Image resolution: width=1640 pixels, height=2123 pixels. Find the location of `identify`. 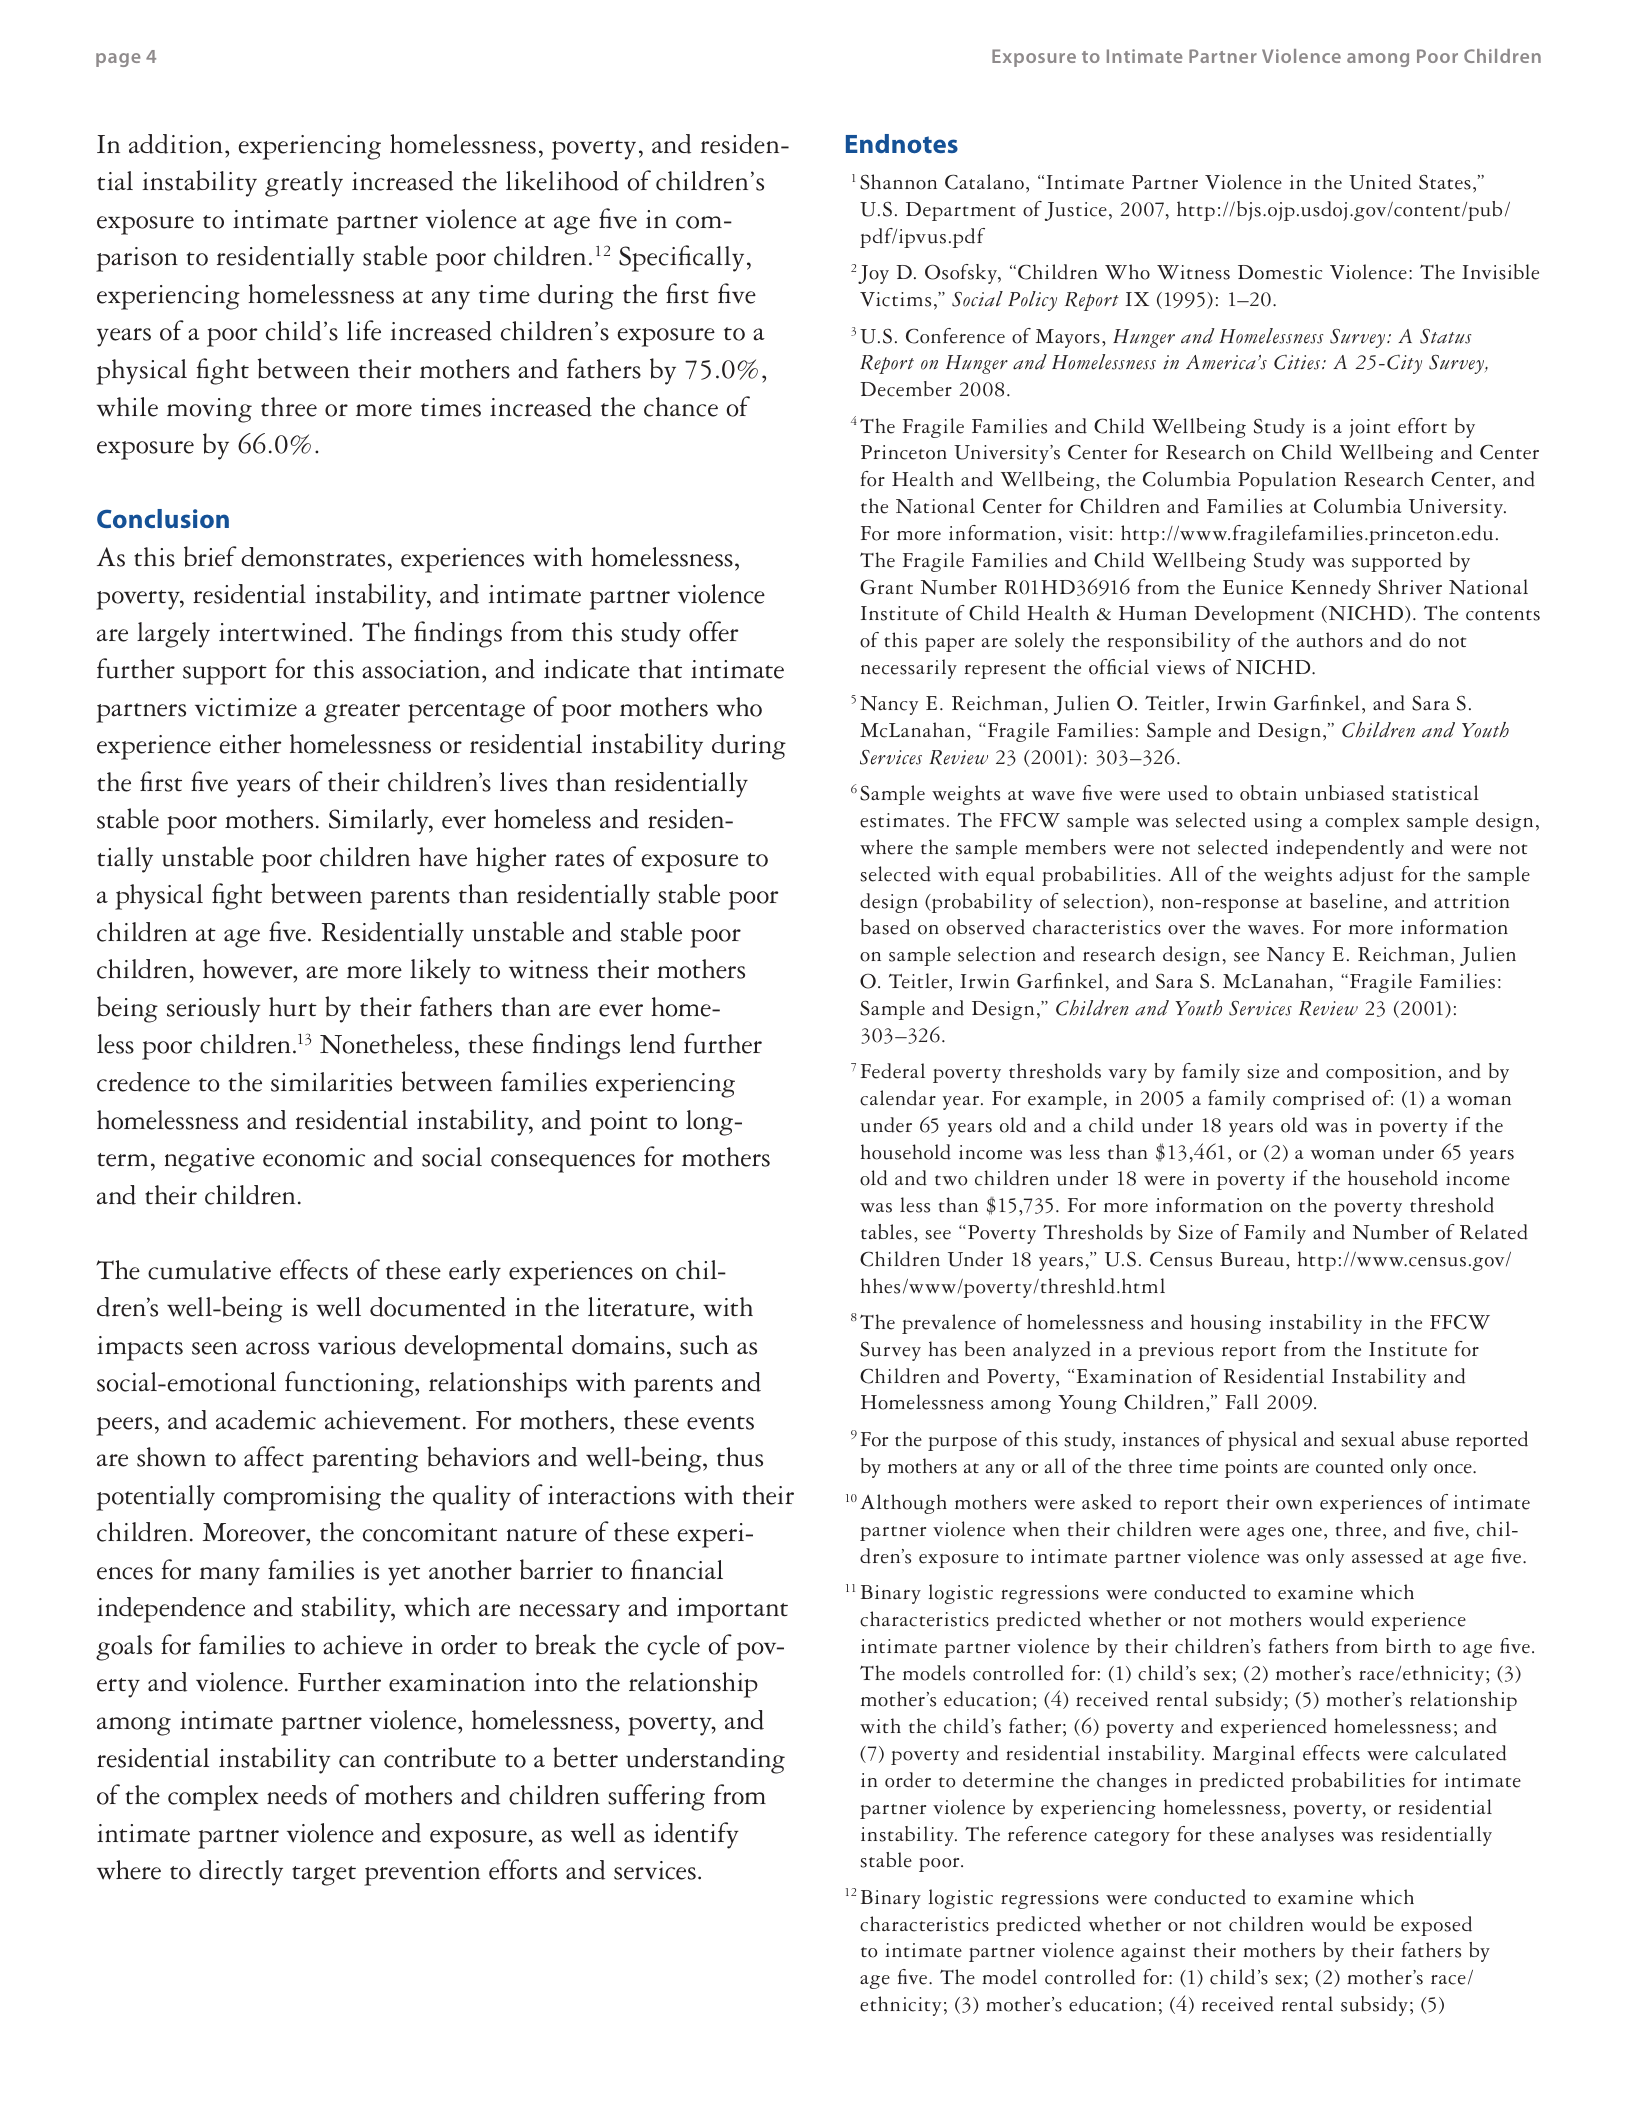

identify is located at coordinates (696, 1835).
